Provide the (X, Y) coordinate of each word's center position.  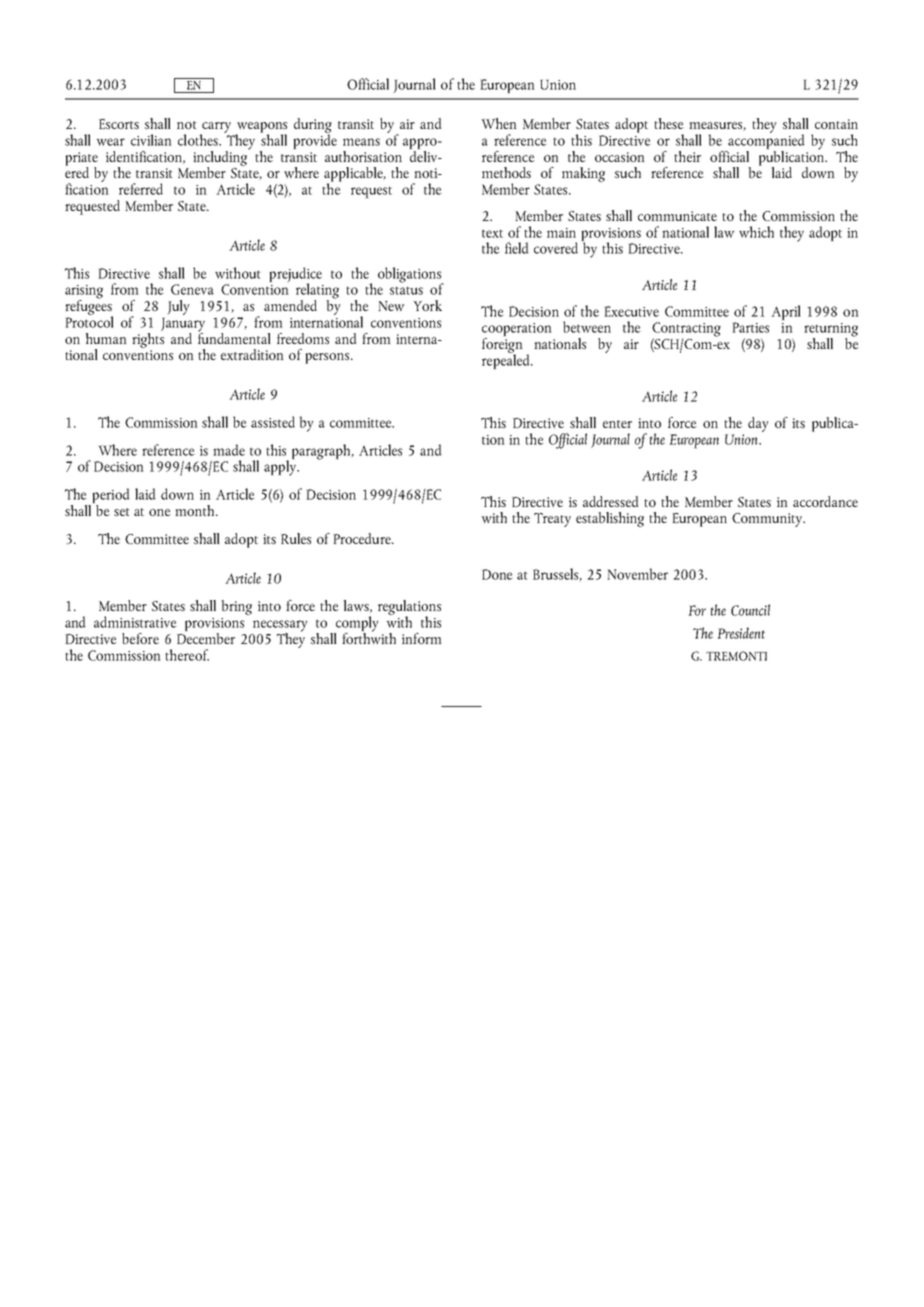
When (499, 123)
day (758, 424)
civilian (151, 140)
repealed (507, 360)
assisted (273, 422)
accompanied (765, 142)
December (206, 637)
